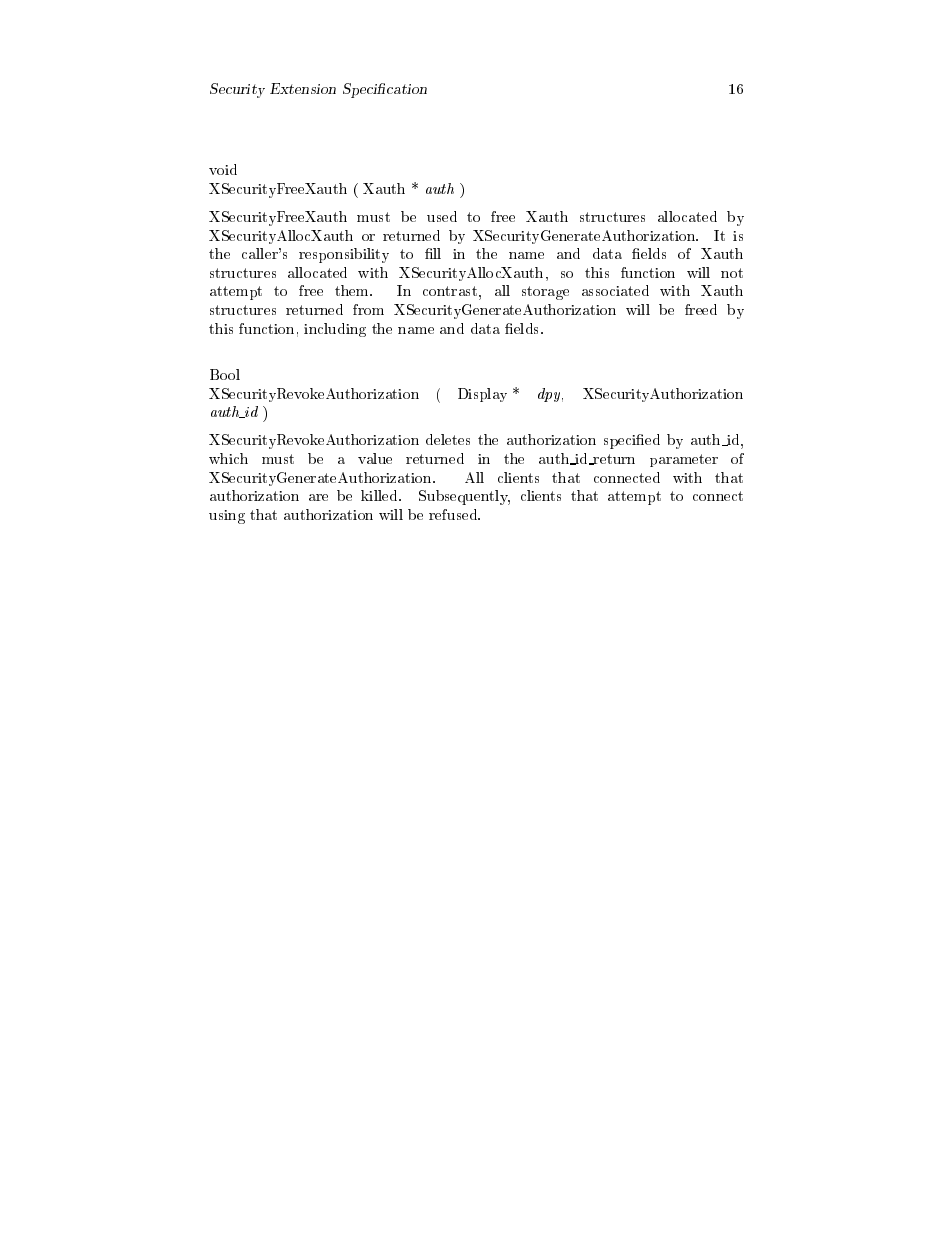  What do you see at coordinates (225, 374) in the screenshot?
I see `Bool` at bounding box center [225, 374].
